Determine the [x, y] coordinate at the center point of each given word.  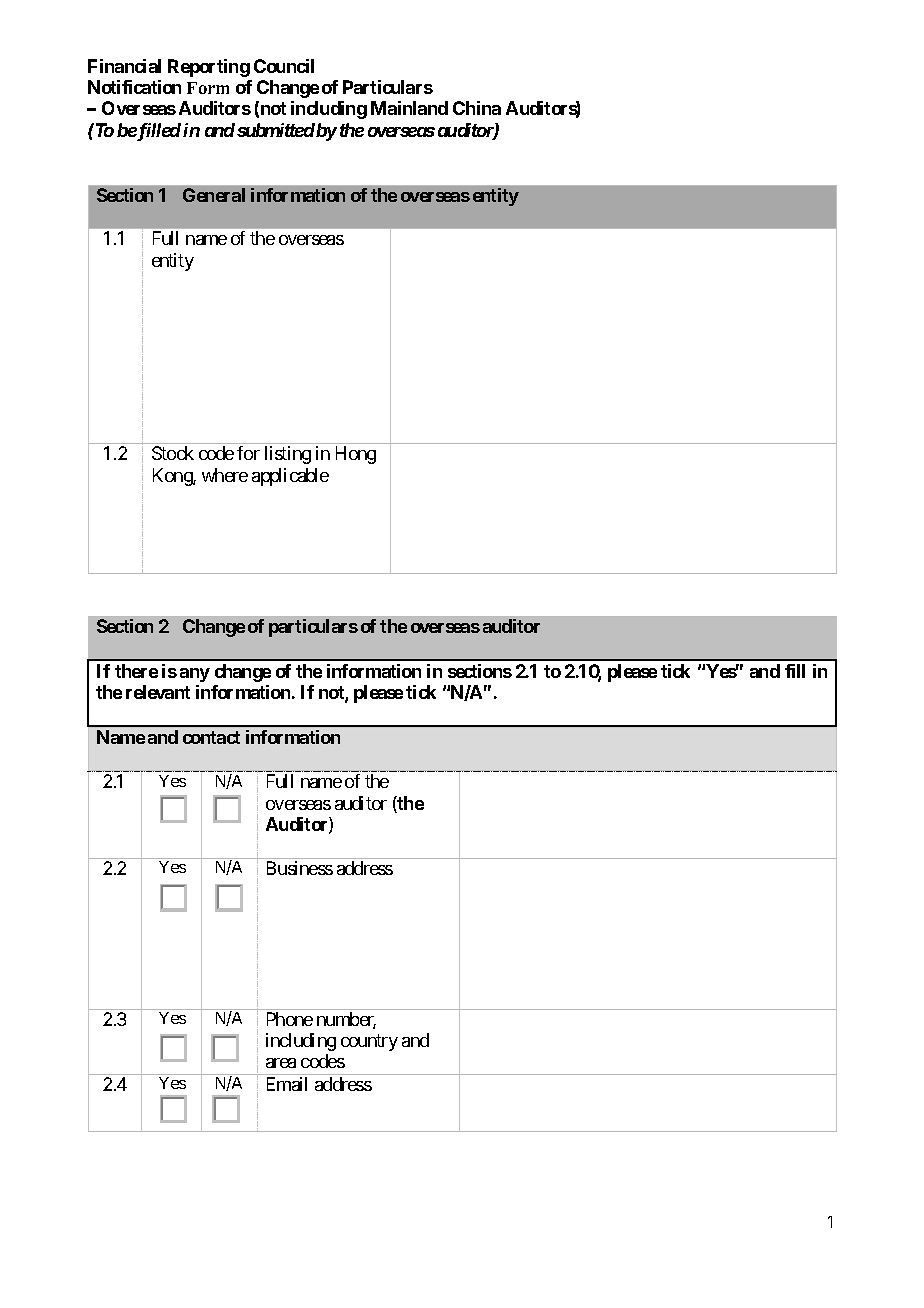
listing [288, 455]
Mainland [409, 108]
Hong [356, 455]
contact [211, 737]
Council [284, 66]
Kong [173, 477]
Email [287, 1084]
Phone [290, 1019]
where [225, 475]
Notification [134, 87]
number [346, 1020]
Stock [173, 453]
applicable [290, 477]
